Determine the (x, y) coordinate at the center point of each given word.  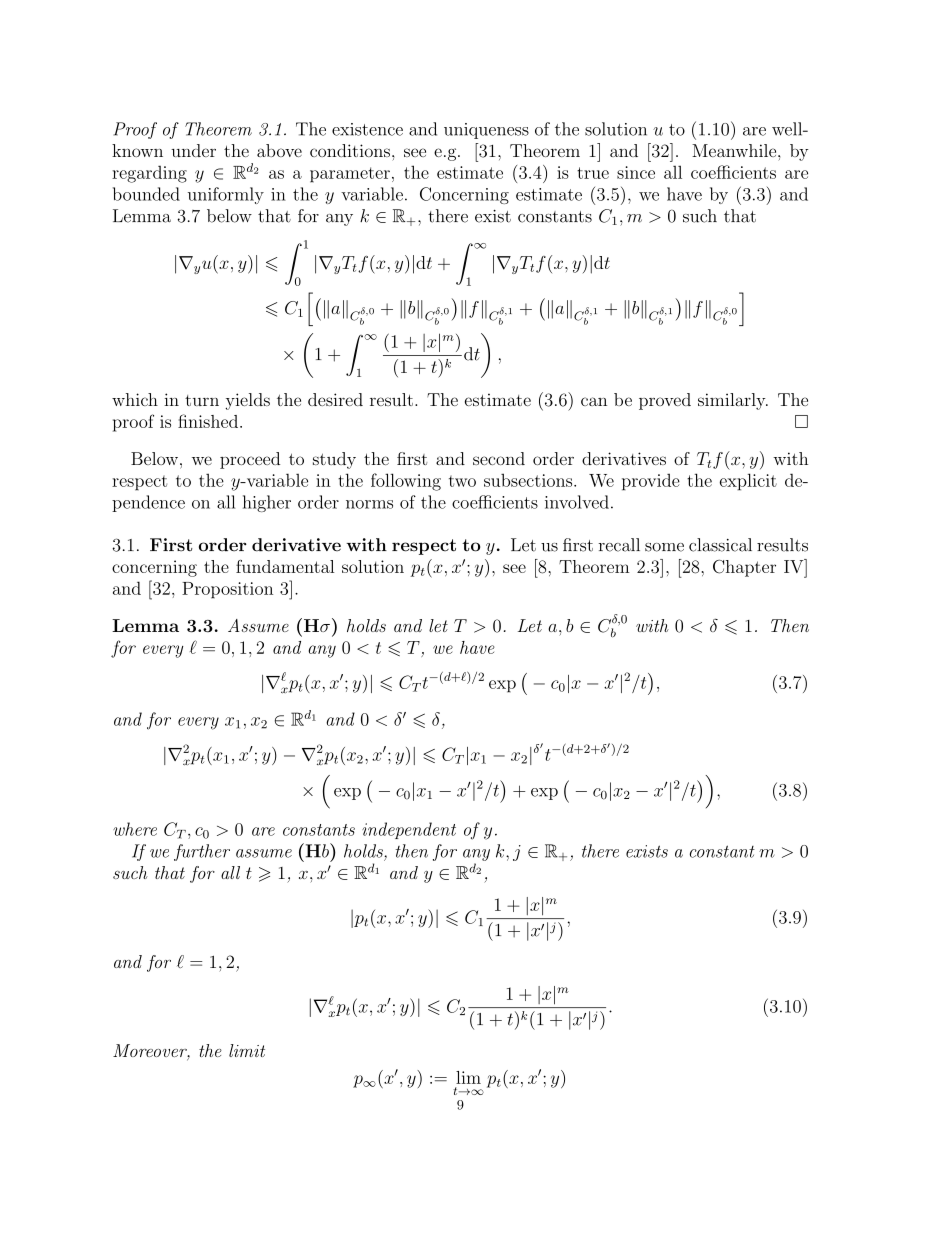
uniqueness (486, 131)
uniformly (226, 195)
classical (720, 545)
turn (202, 400)
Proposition (227, 590)
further (202, 852)
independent (409, 830)
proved (665, 401)
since (636, 172)
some (664, 547)
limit (247, 1050)
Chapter (744, 568)
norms (369, 504)
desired (335, 399)
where (135, 829)
